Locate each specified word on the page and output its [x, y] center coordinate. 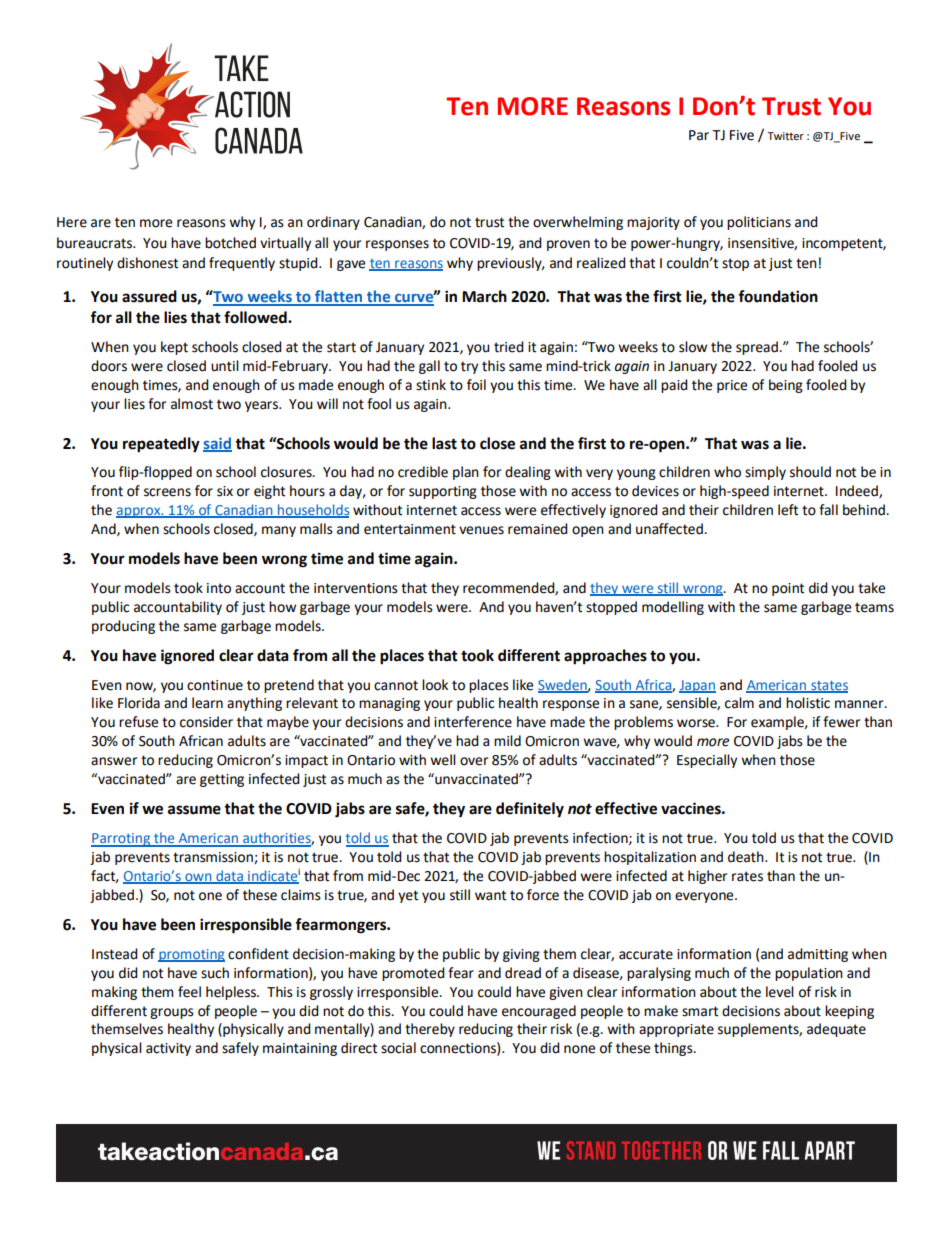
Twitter [785, 136]
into [219, 588]
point [788, 589]
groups [172, 1013]
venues [481, 530]
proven [568, 245]
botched [230, 243]
